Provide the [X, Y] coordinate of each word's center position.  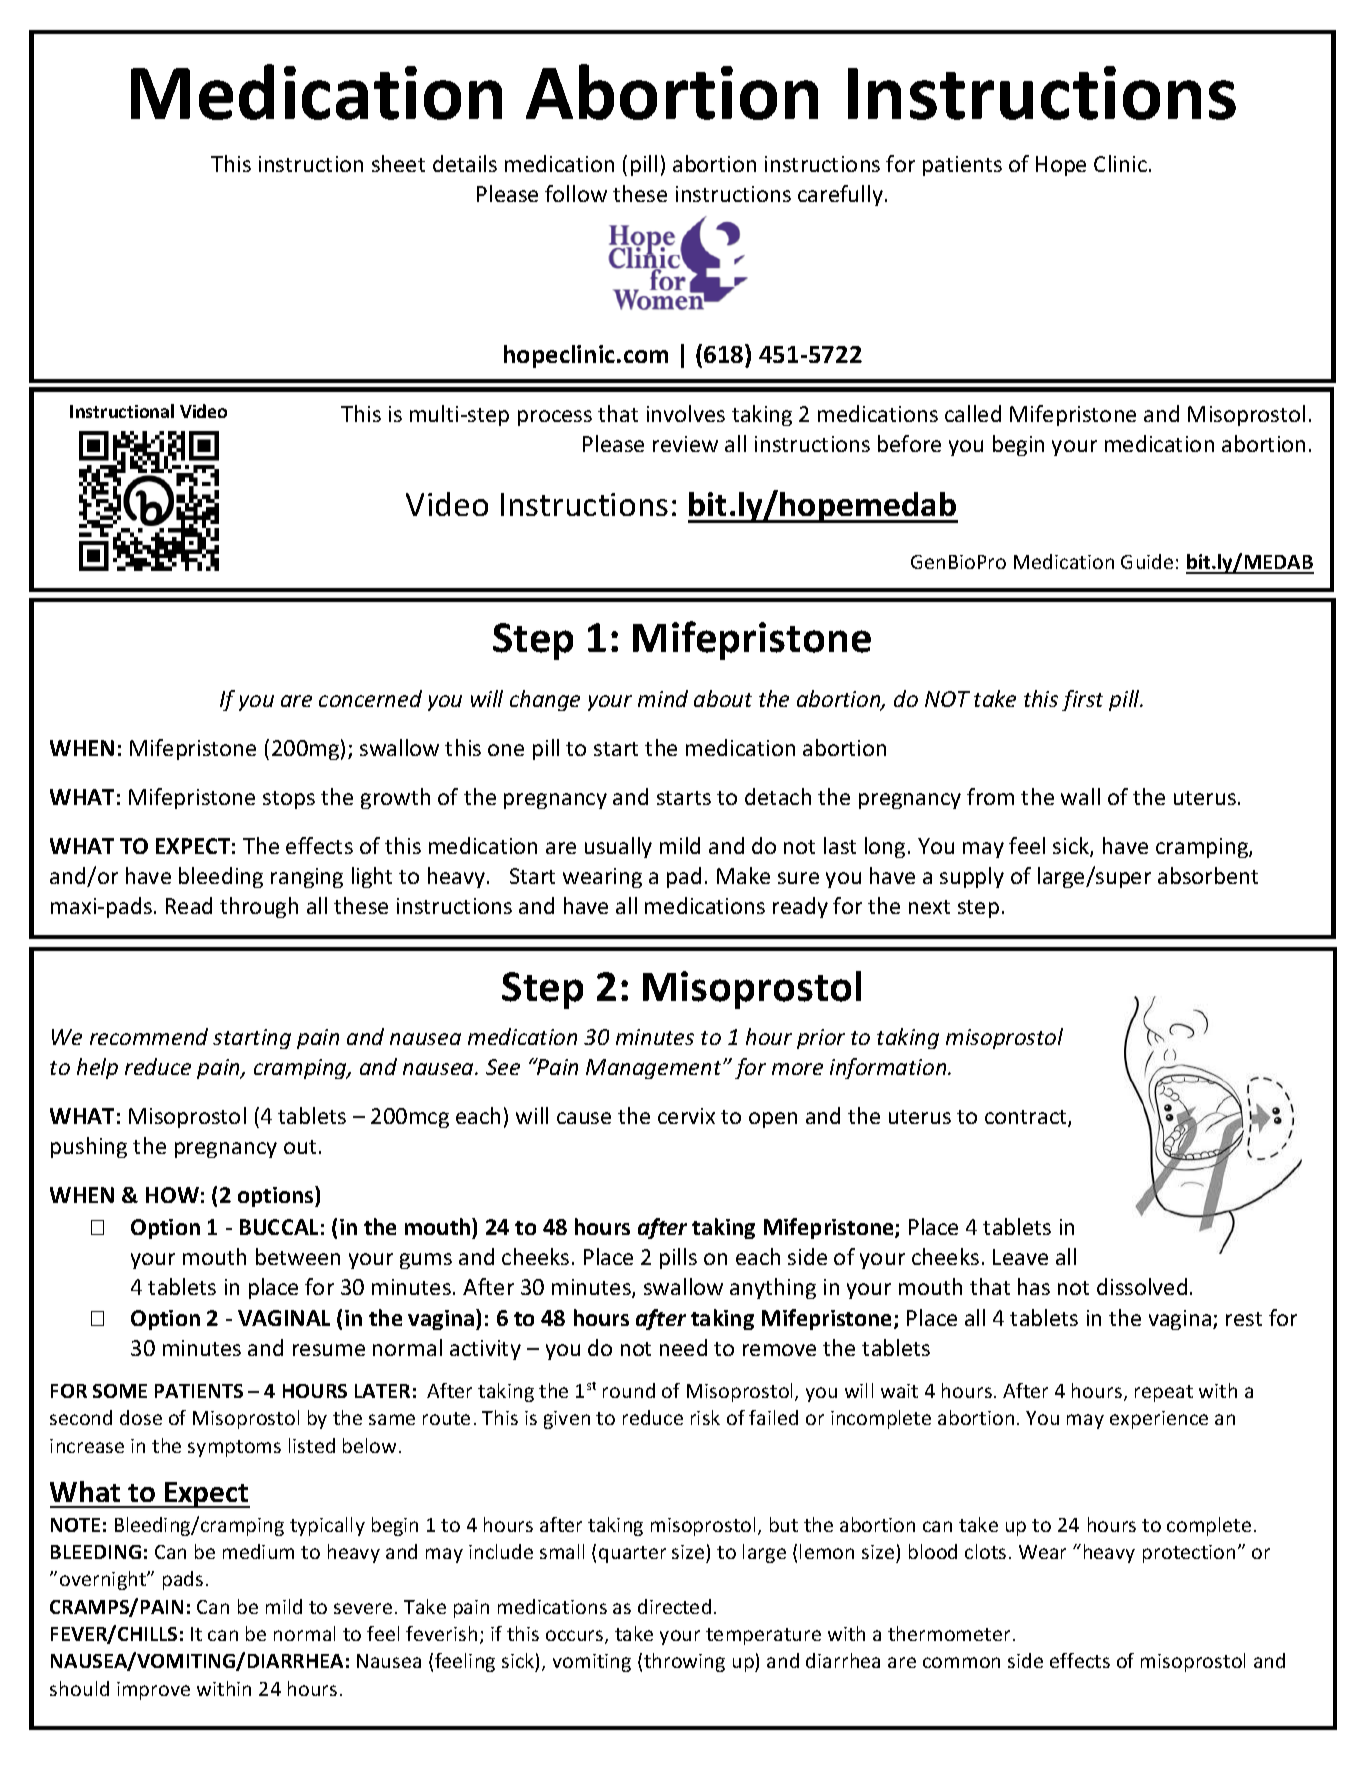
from [990, 796]
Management [655, 1069]
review [685, 444]
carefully [840, 195]
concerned [370, 698]
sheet [398, 163]
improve [153, 1691]
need [683, 1347]
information [889, 1068]
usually [618, 847]
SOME [120, 1391]
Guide [1147, 561]
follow [576, 193]
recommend [149, 1036]
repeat [1164, 1393]
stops [289, 800]
